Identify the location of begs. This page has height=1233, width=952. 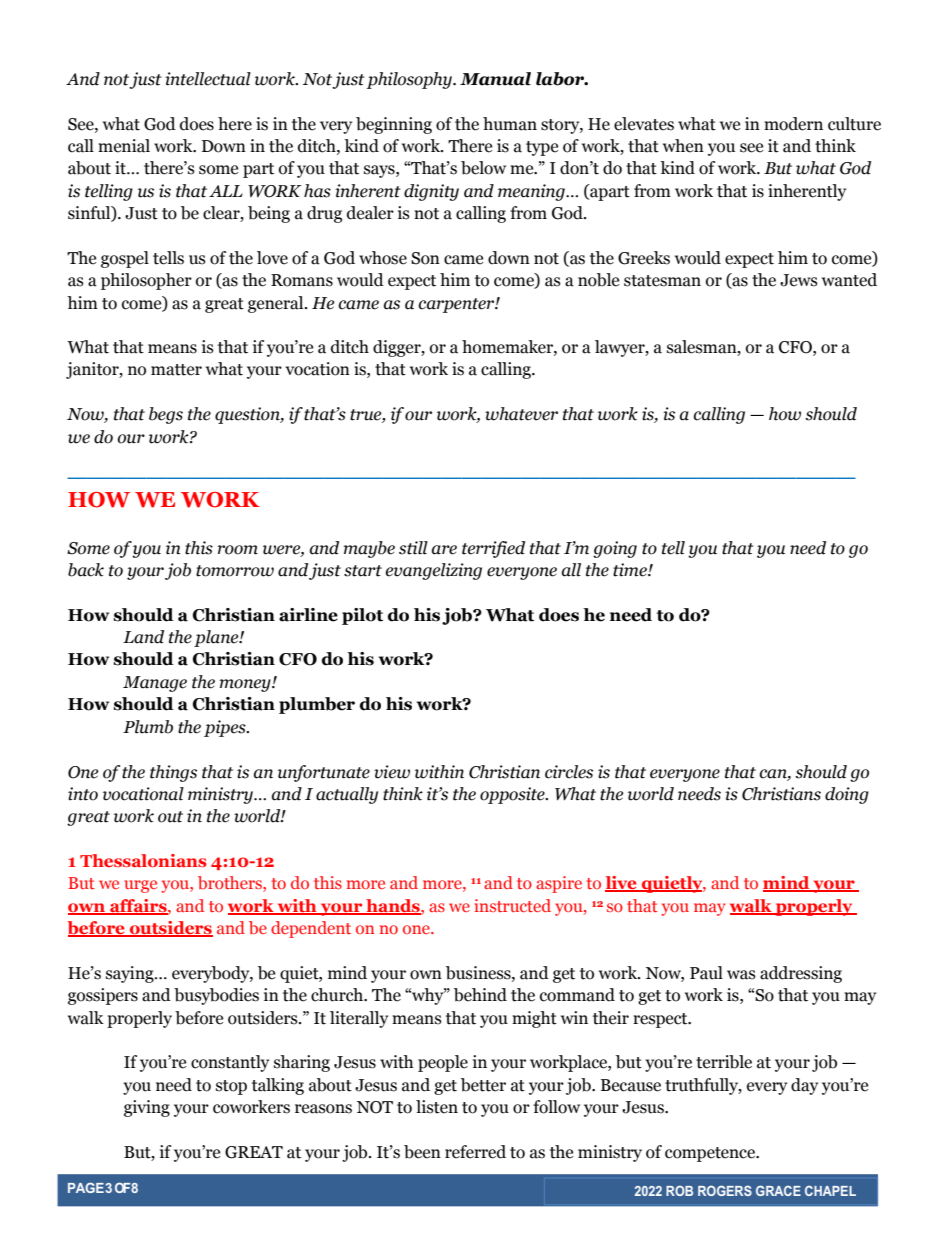
(166, 415).
